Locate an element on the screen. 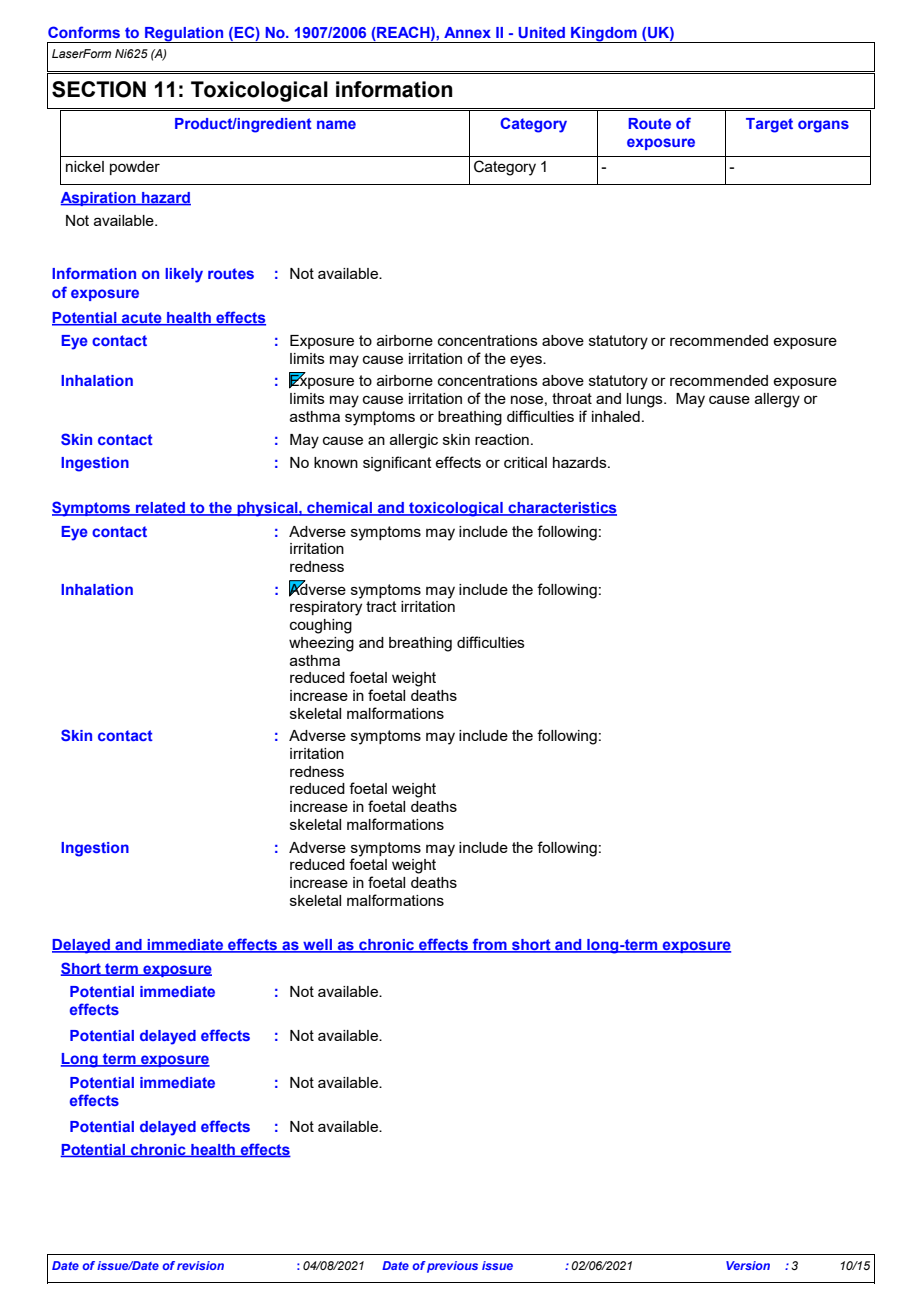 The width and height of the screenshot is (924, 1308). Annex is located at coordinates (467, 32).
